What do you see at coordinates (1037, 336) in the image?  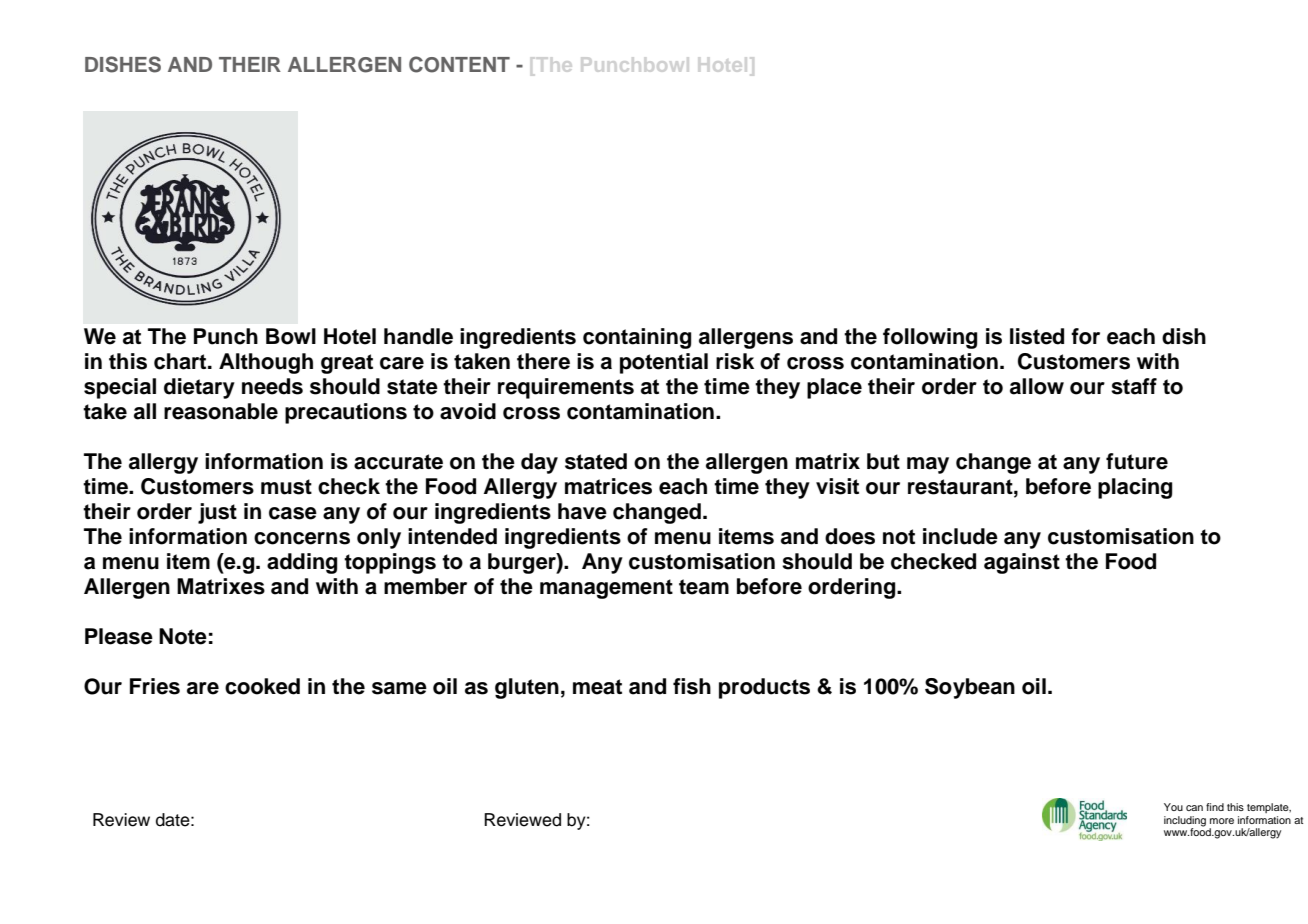 I see `listed` at bounding box center [1037, 336].
